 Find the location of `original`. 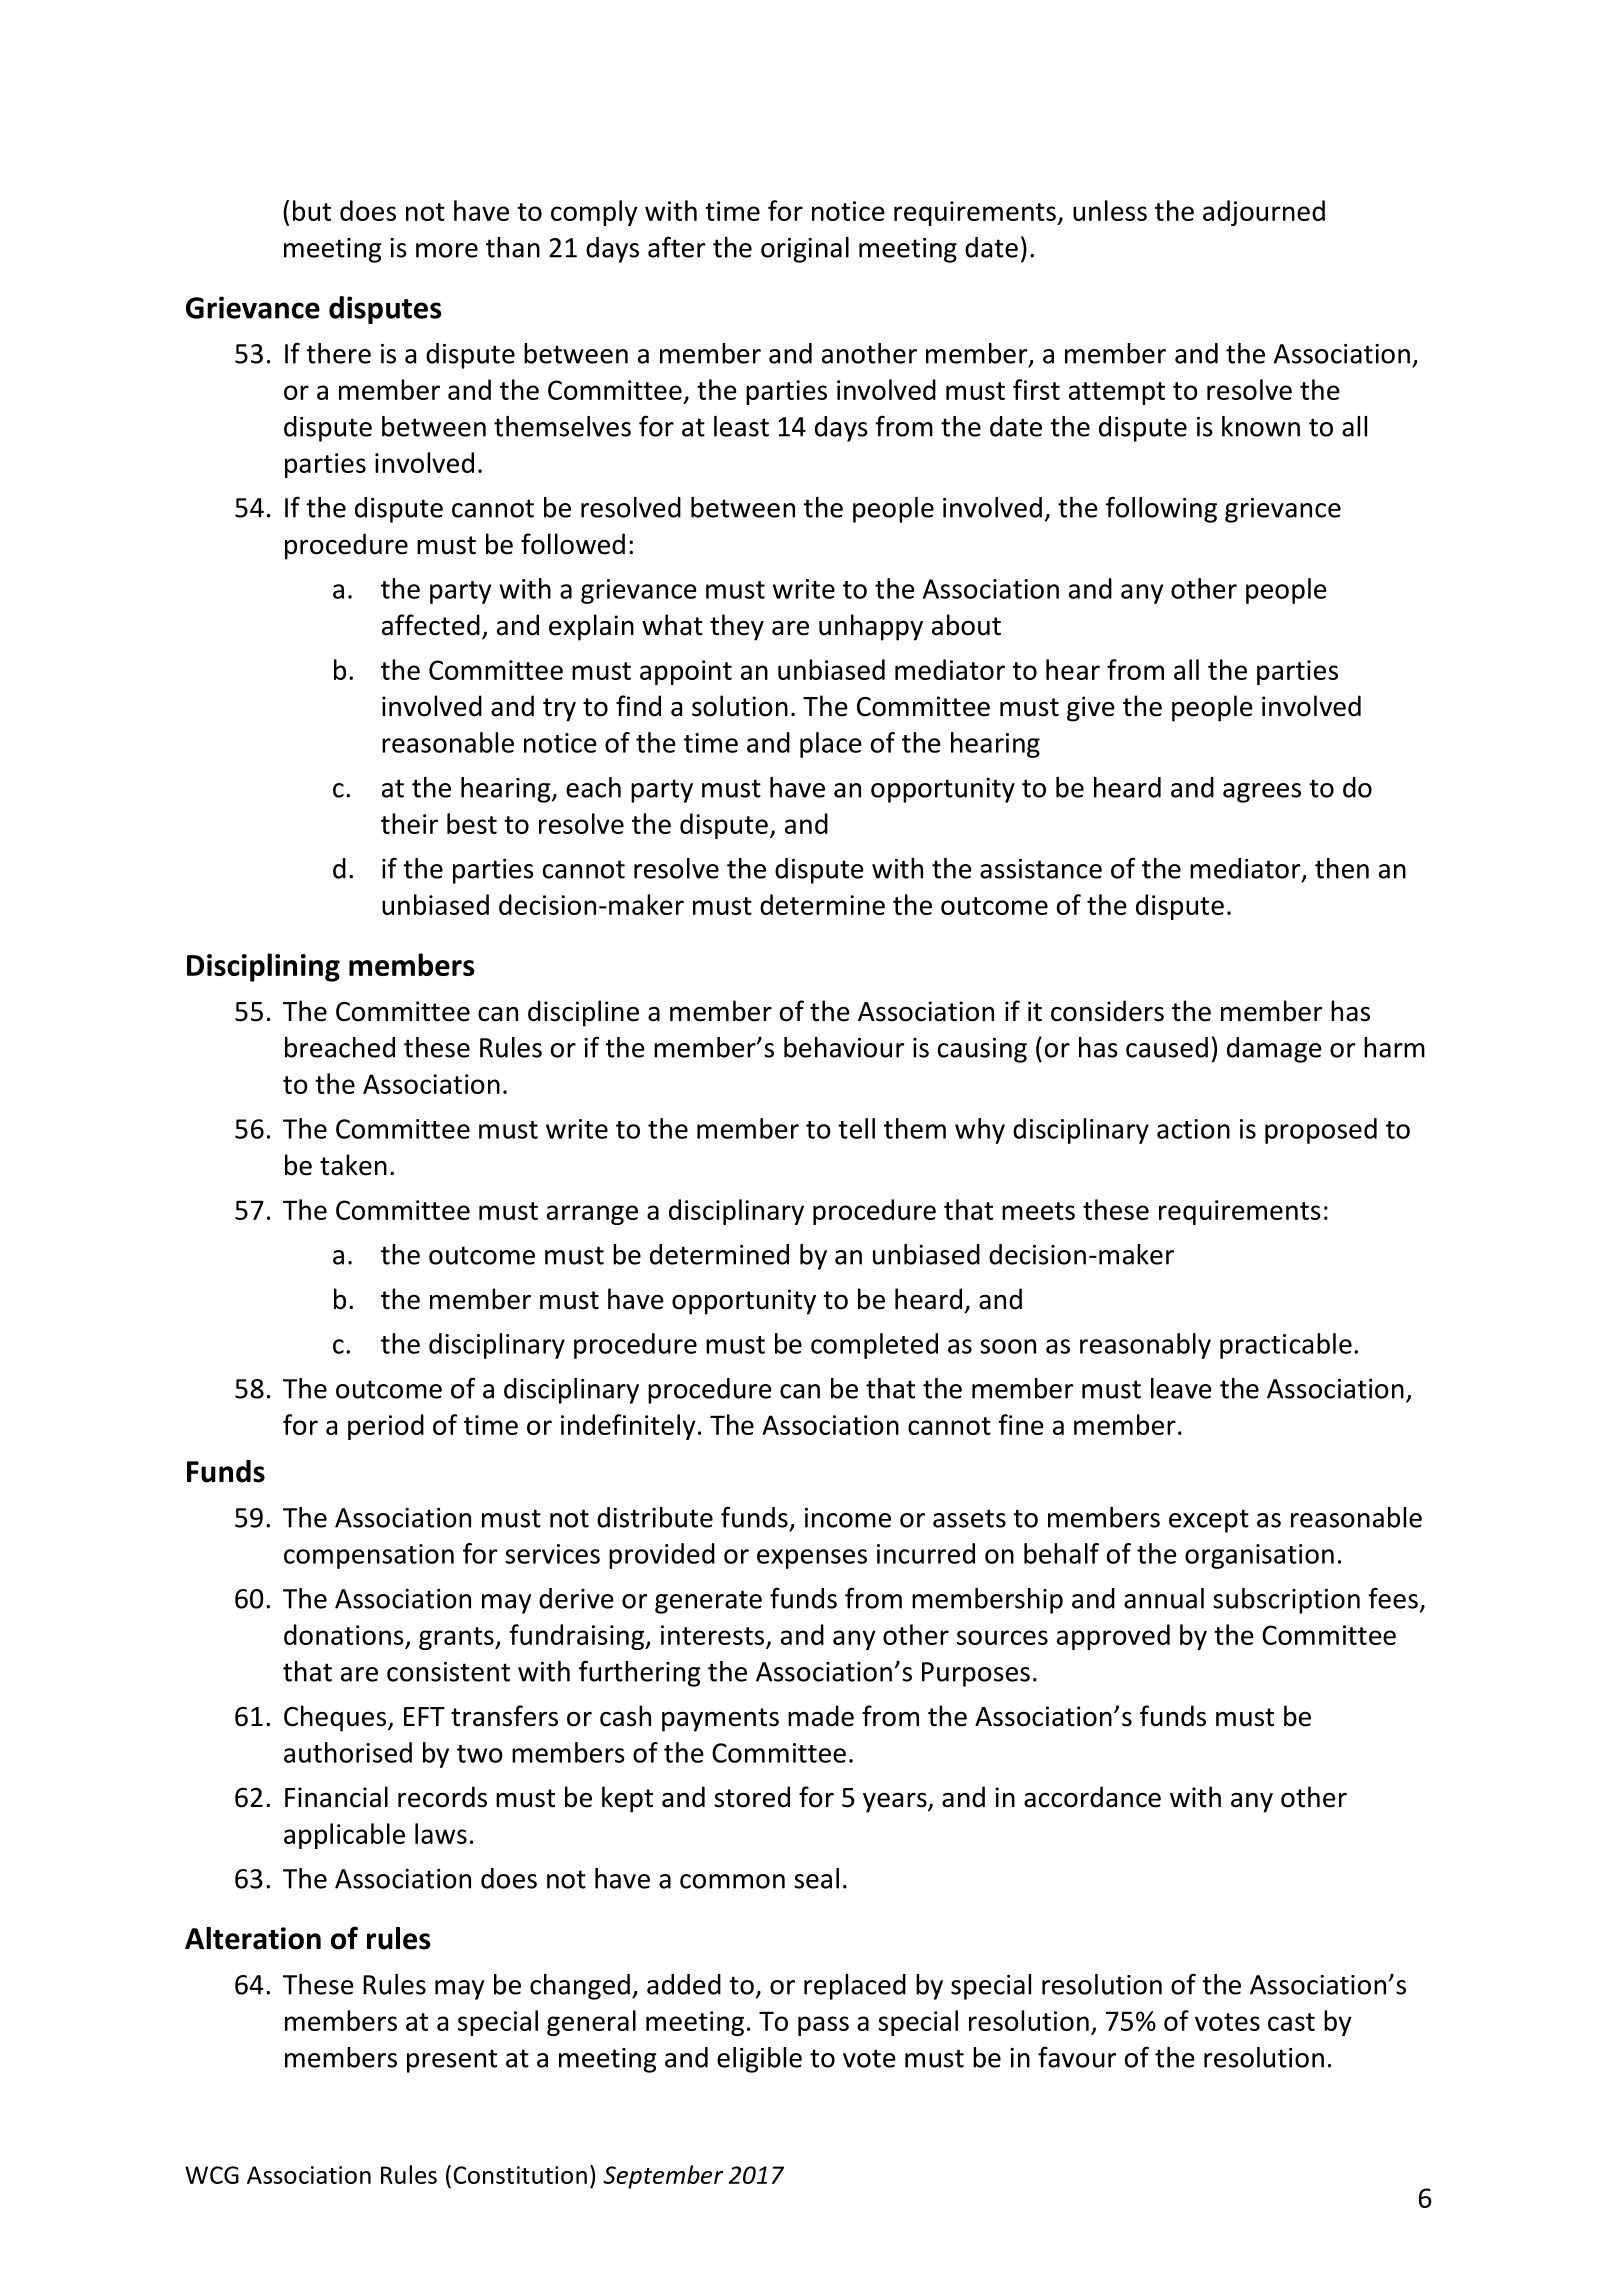

original is located at coordinates (805, 250).
